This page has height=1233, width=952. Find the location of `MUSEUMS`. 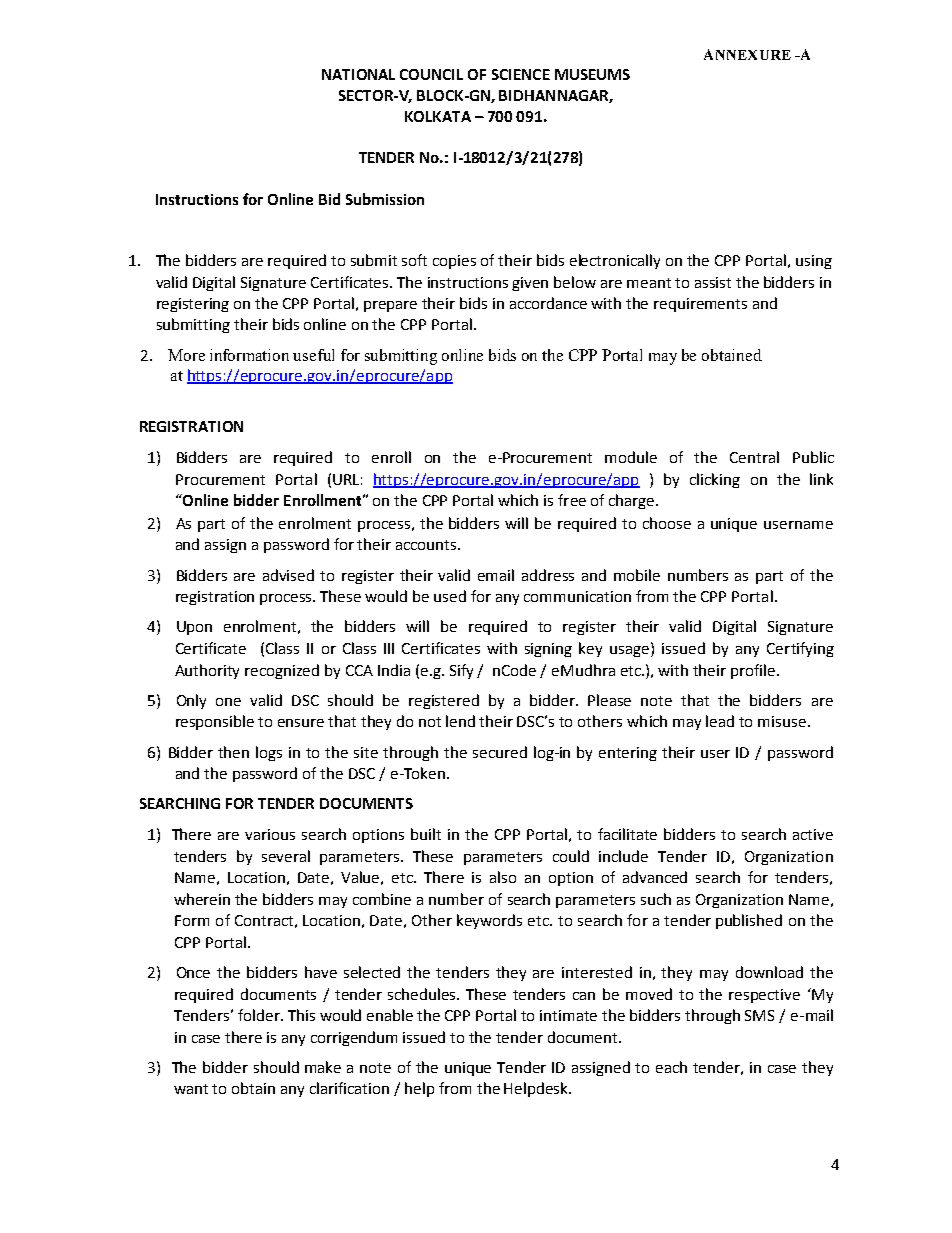

MUSEUMS is located at coordinates (592, 74).
